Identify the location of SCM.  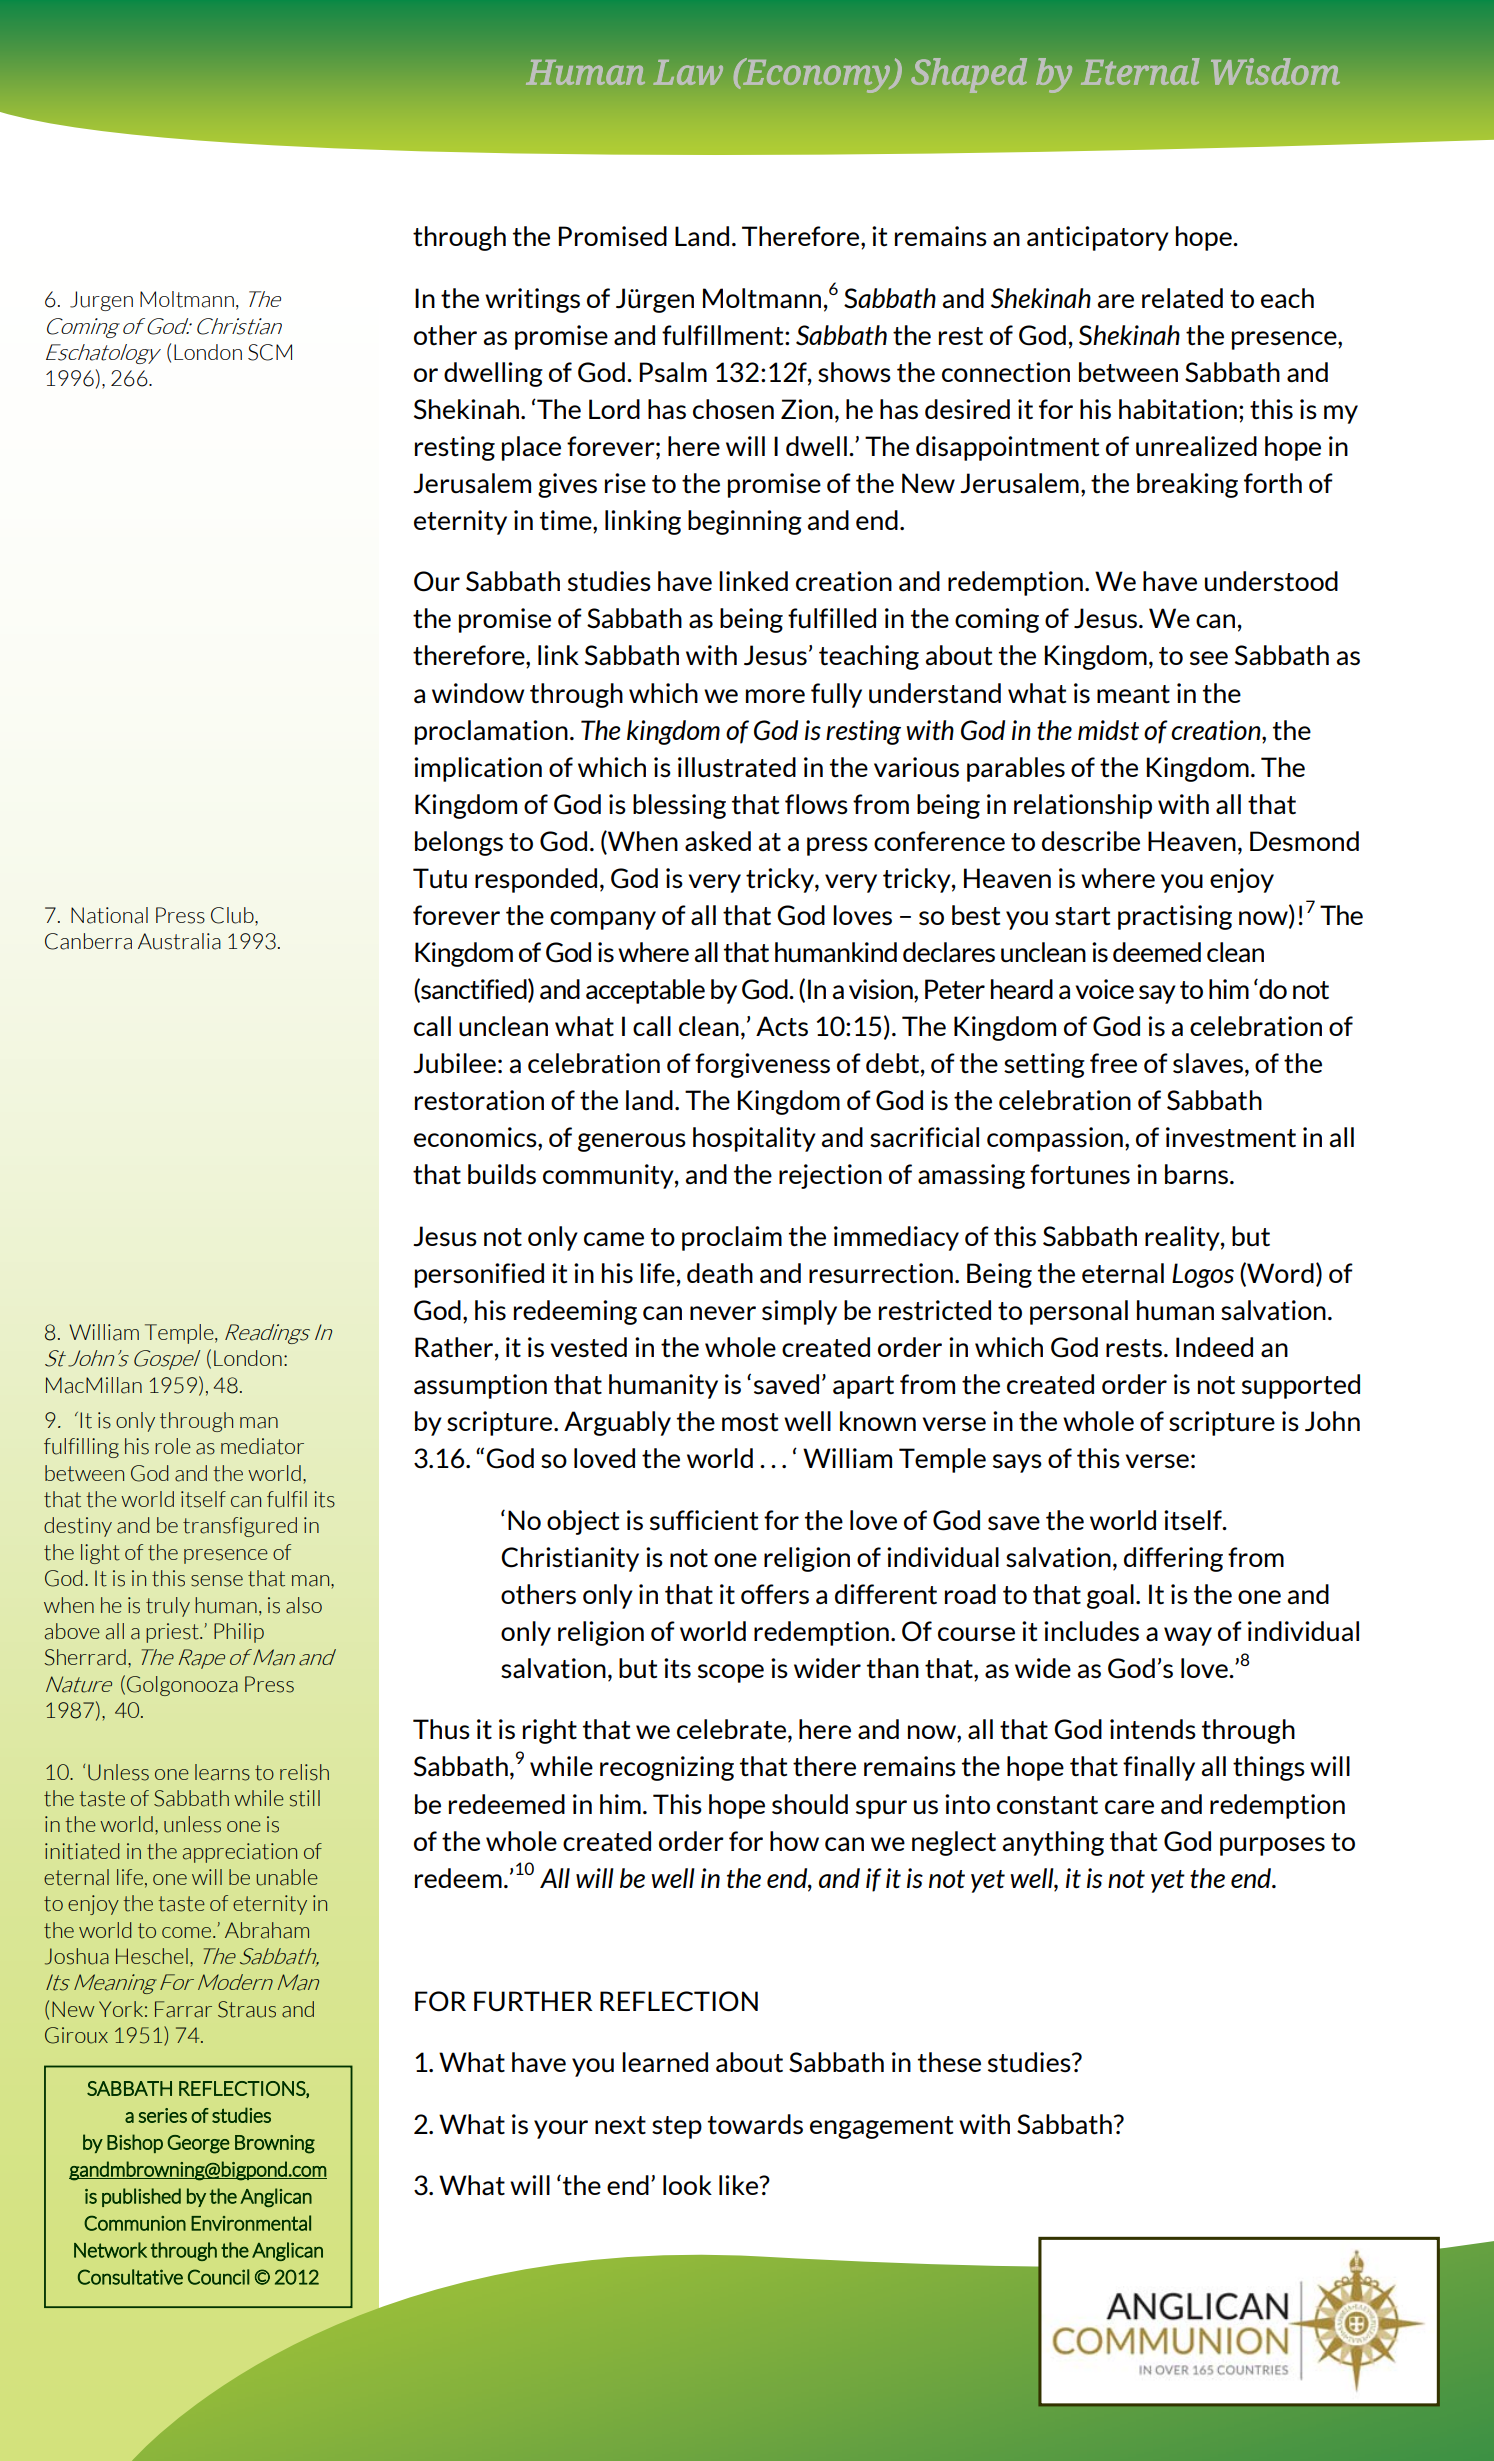
(270, 352).
